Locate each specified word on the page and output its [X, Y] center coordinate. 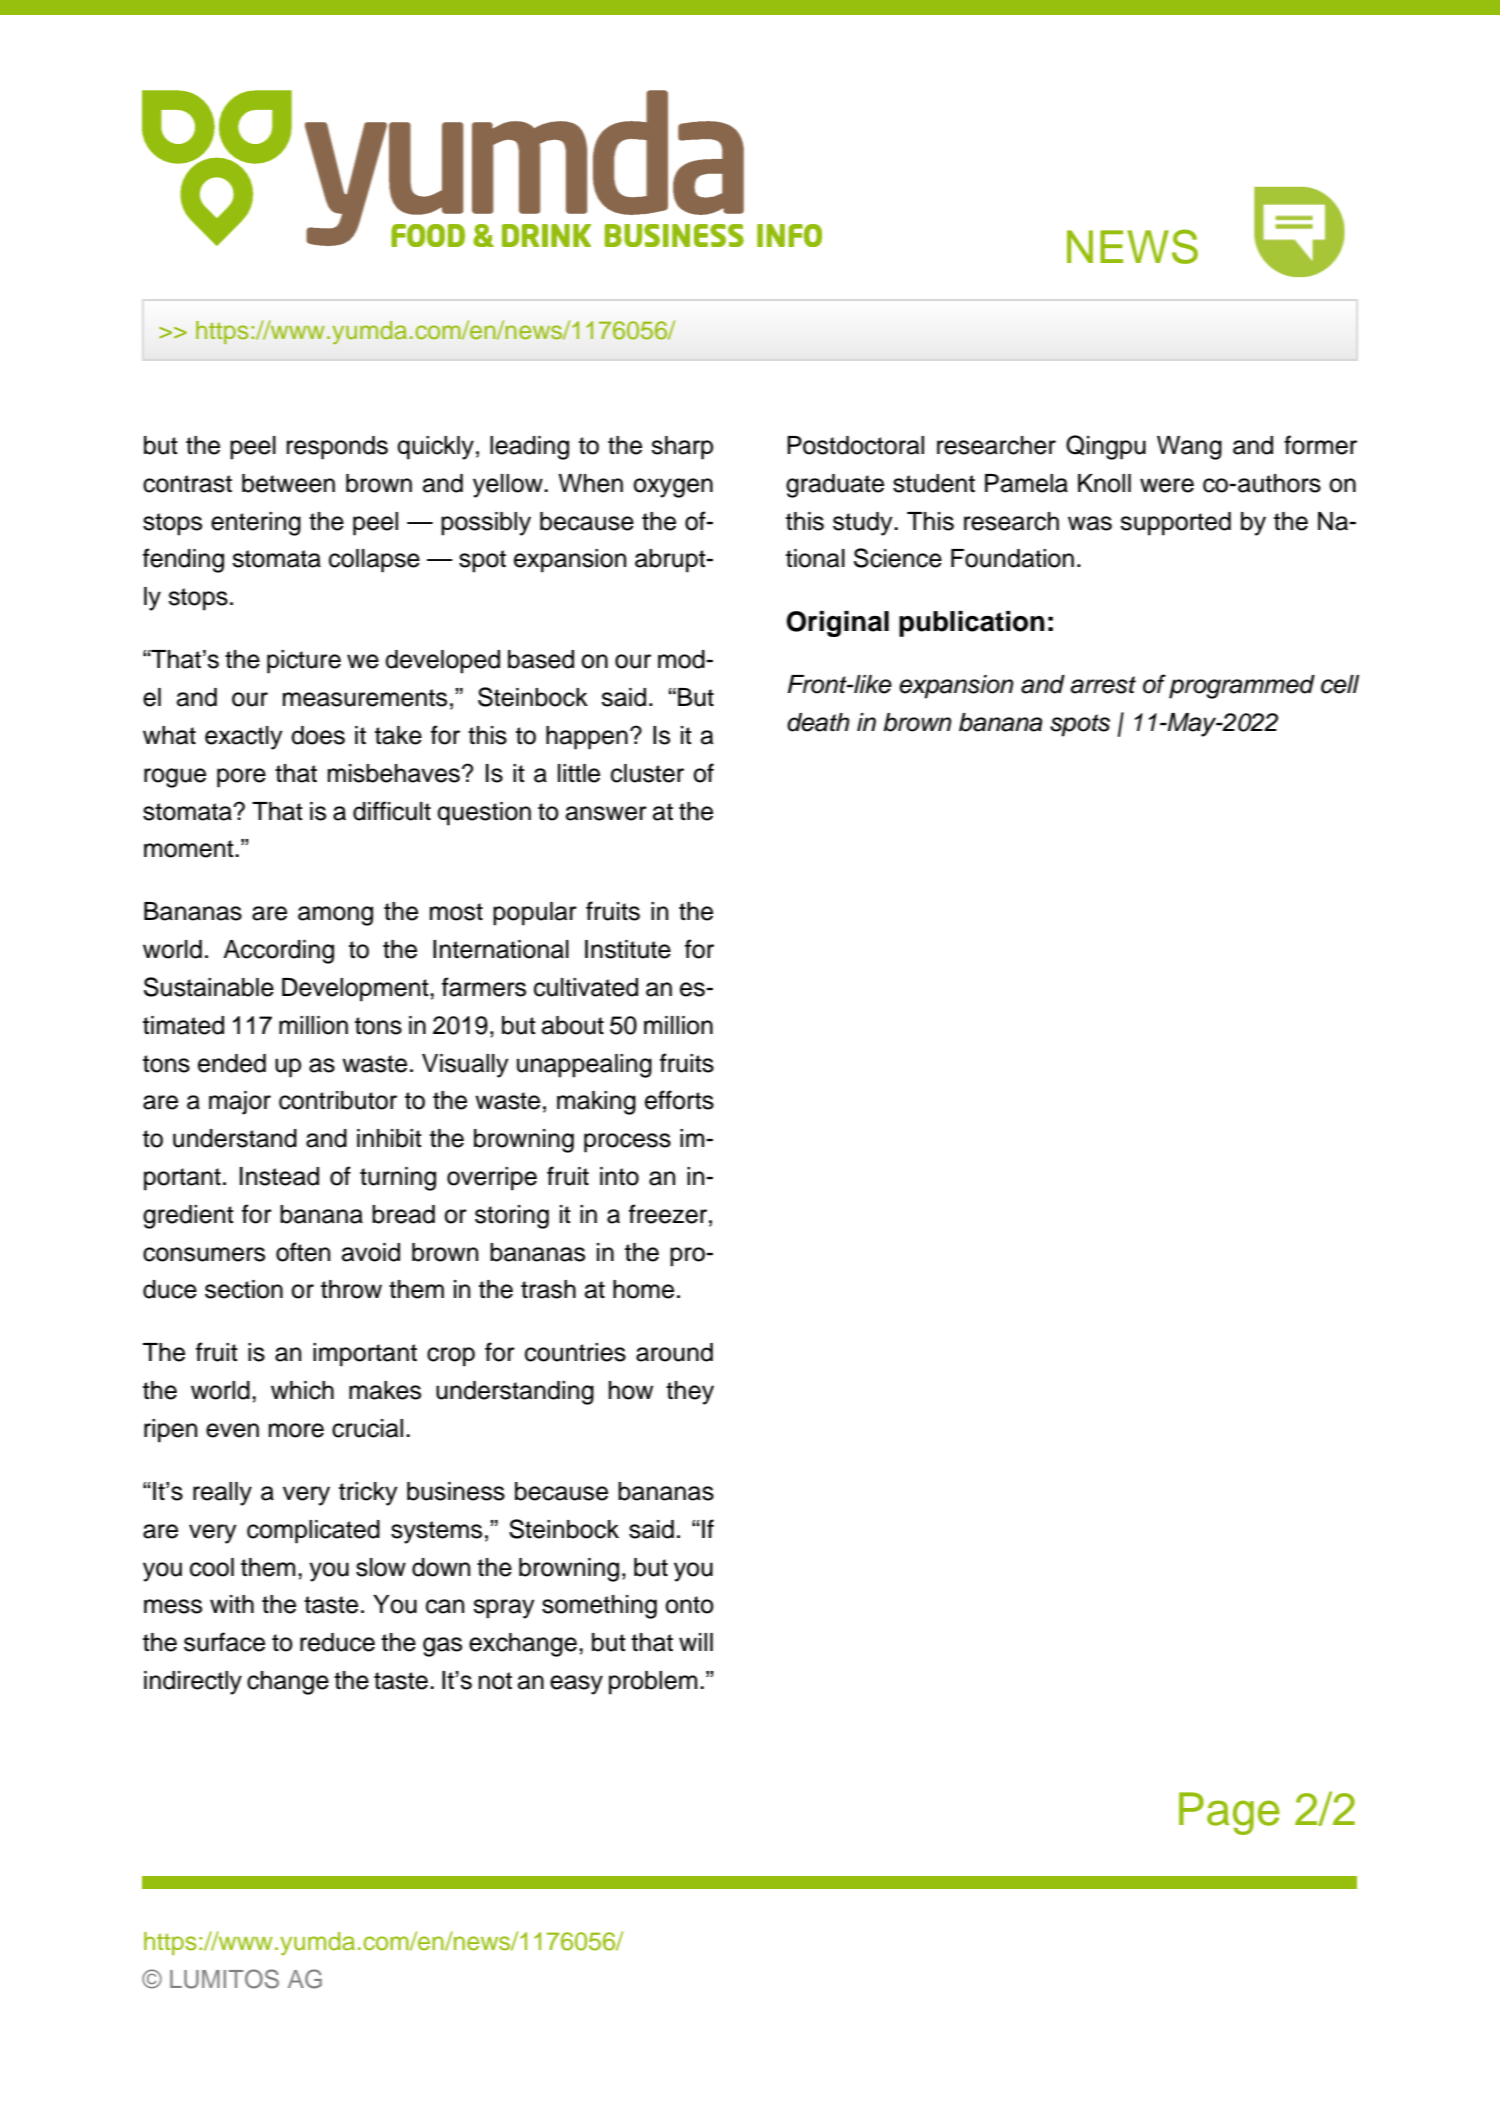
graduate [835, 486]
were [1167, 485]
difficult [392, 811]
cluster [647, 773]
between [288, 483]
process [627, 1143]
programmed [1242, 687]
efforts [679, 1100]
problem [653, 1683]
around [674, 1352]
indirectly [193, 1683]
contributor [338, 1100]
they [690, 1393]
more [296, 1430]
